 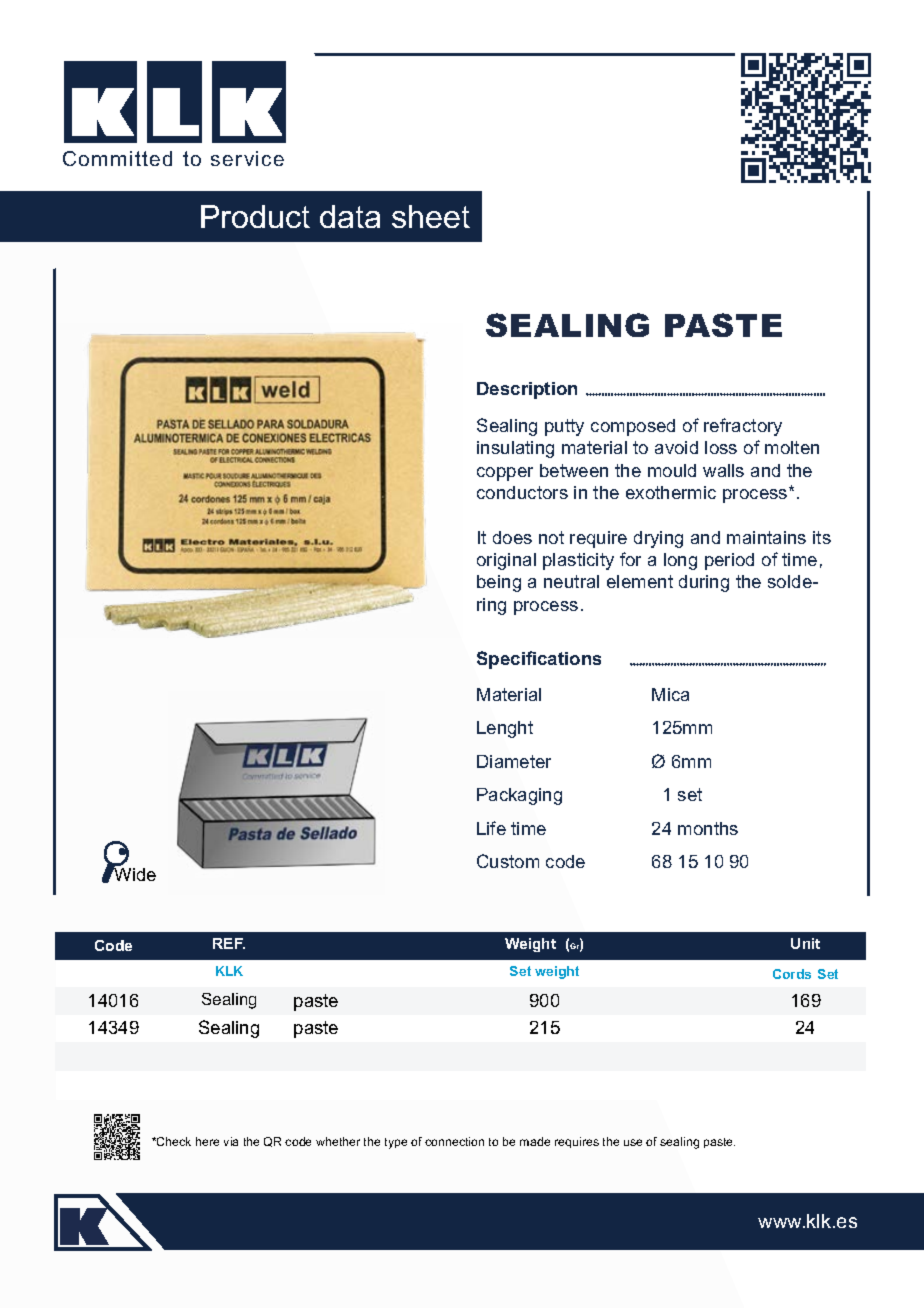 I want to click on being, so click(x=499, y=583).
